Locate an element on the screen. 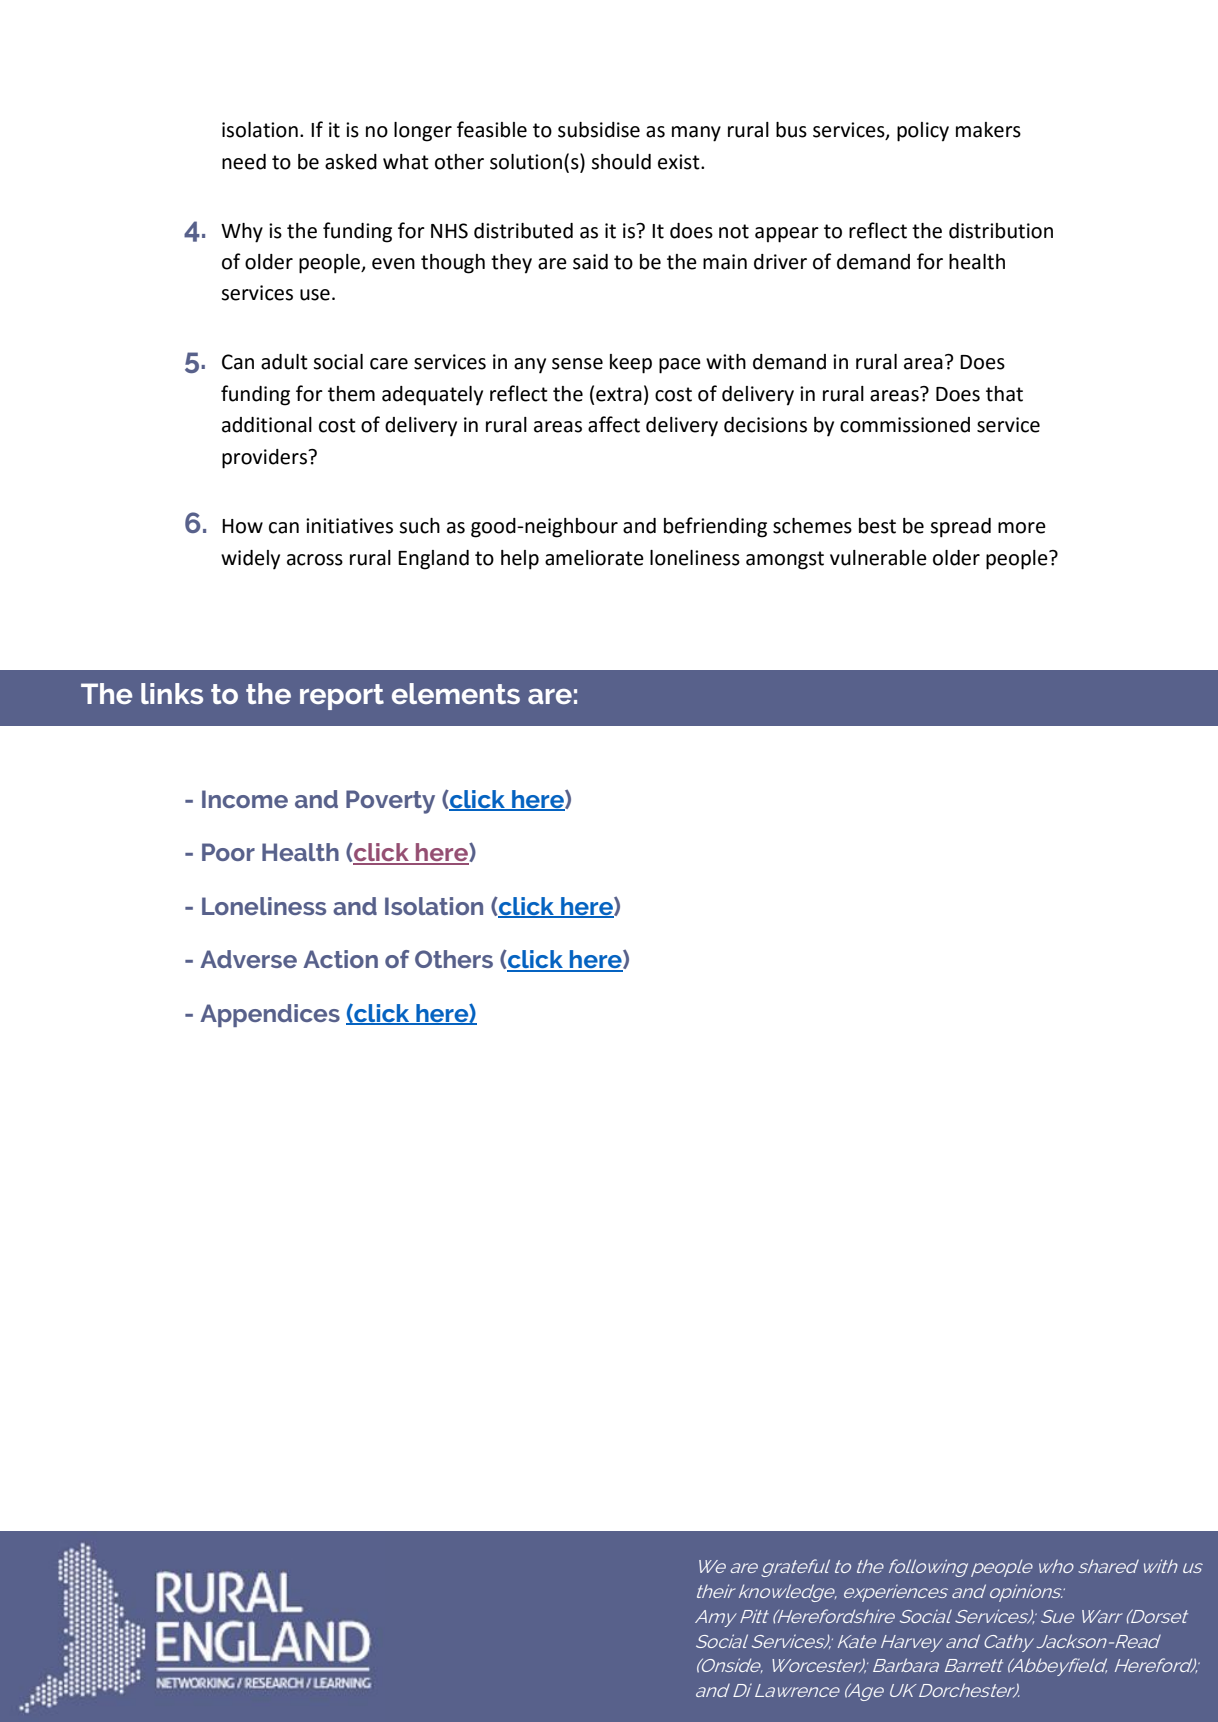 This screenshot has height=1722, width=1218. should is located at coordinates (621, 162).
